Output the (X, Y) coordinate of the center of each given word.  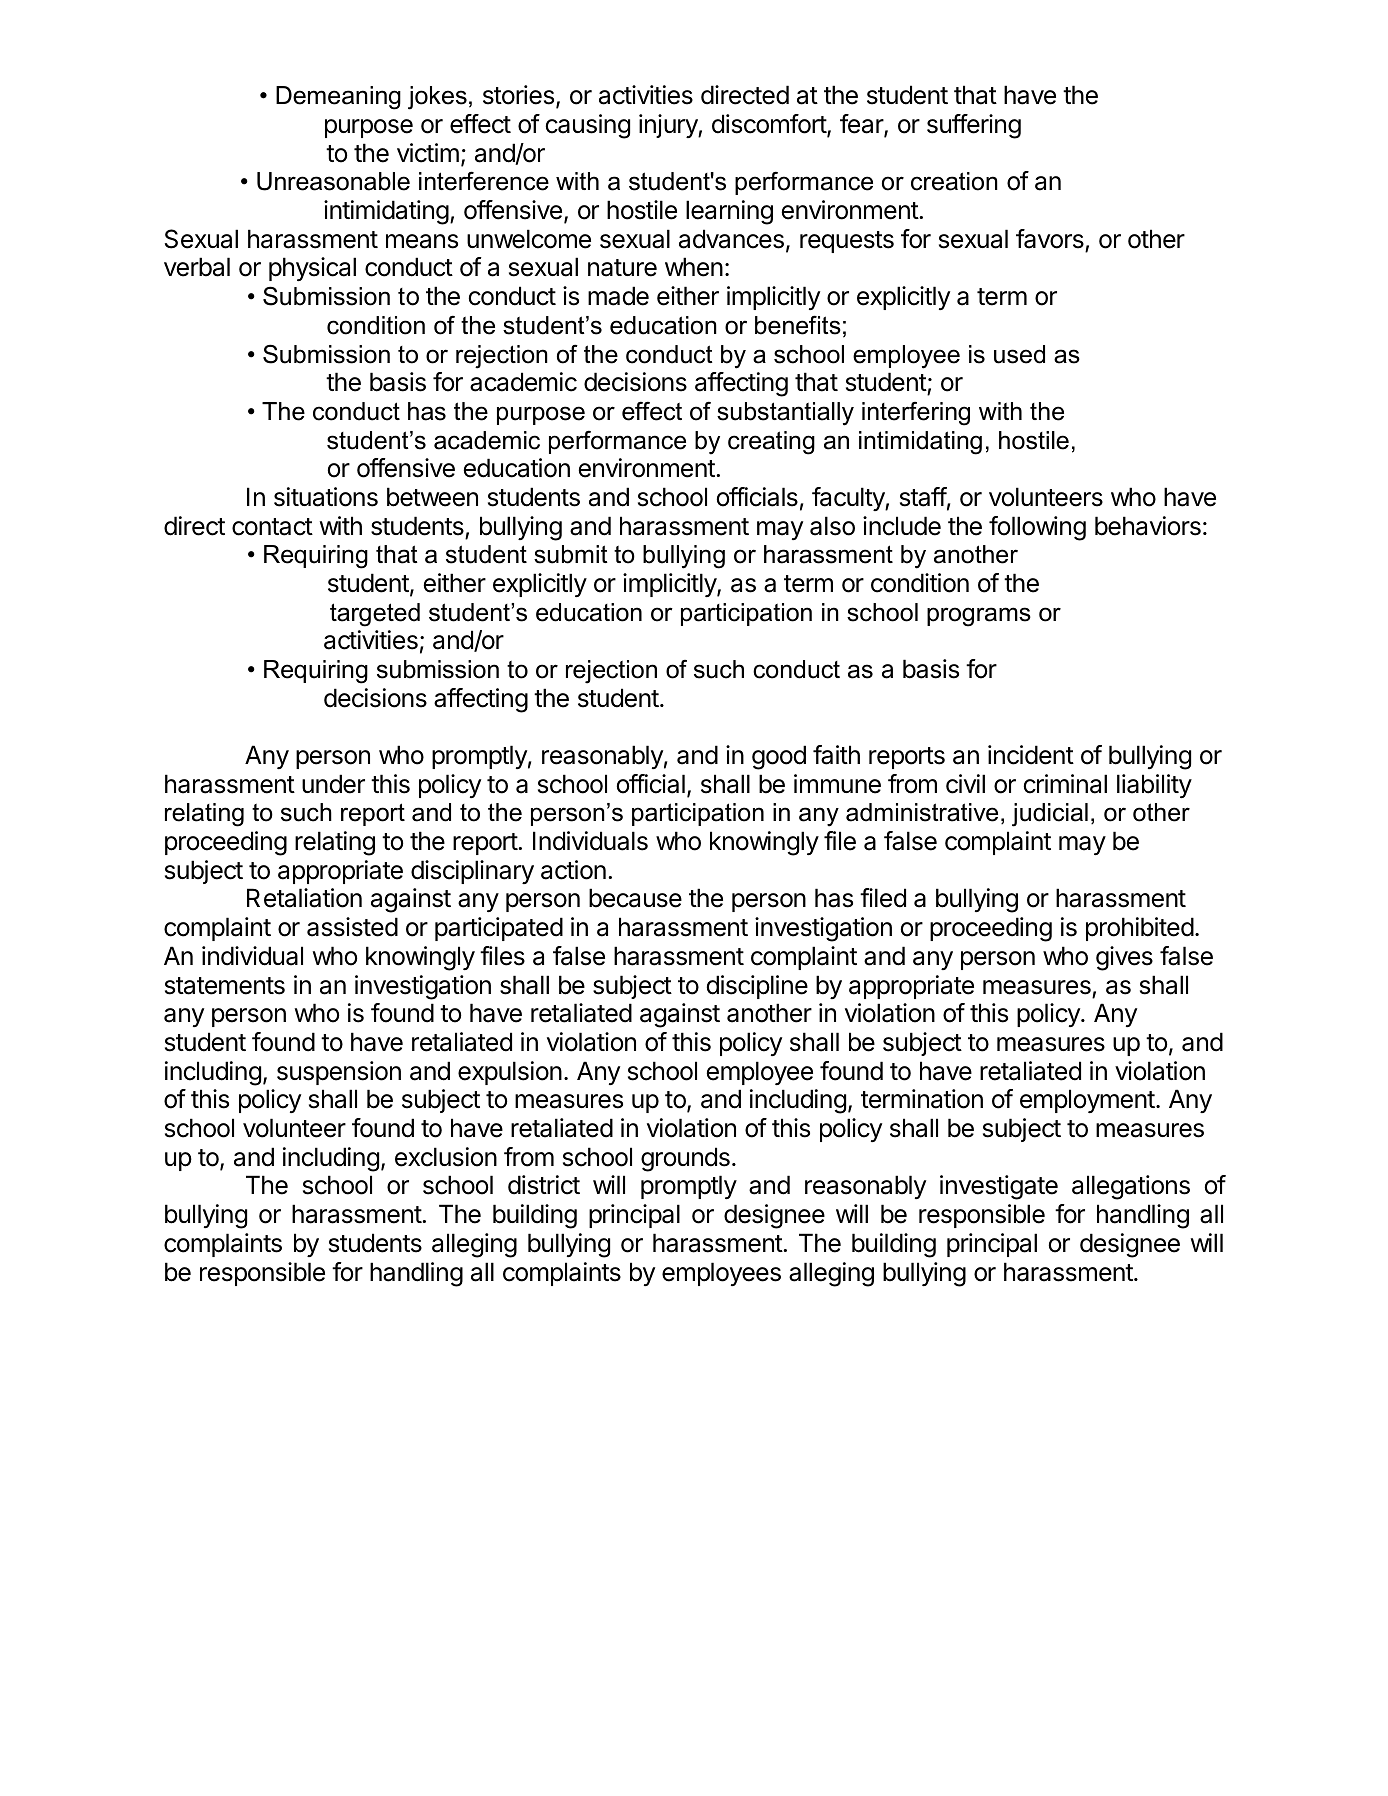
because (635, 898)
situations (326, 497)
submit (571, 554)
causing (588, 126)
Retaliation (304, 898)
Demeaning (338, 98)
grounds (685, 1159)
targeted (375, 615)
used (1019, 354)
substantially (785, 414)
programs (979, 617)
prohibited (1140, 929)
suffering (974, 126)
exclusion (446, 1157)
